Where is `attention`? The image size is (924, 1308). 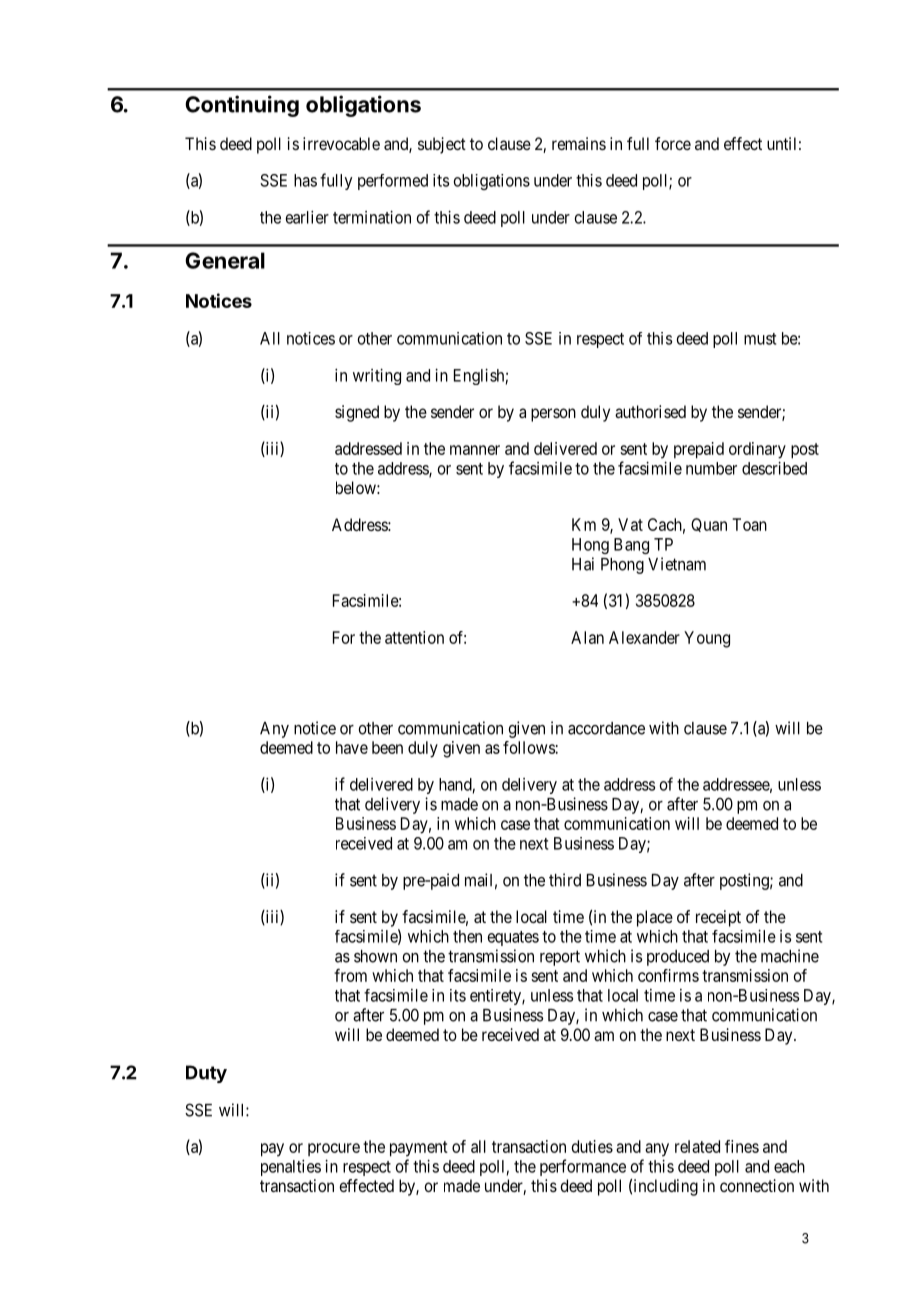 attention is located at coordinates (414, 637).
